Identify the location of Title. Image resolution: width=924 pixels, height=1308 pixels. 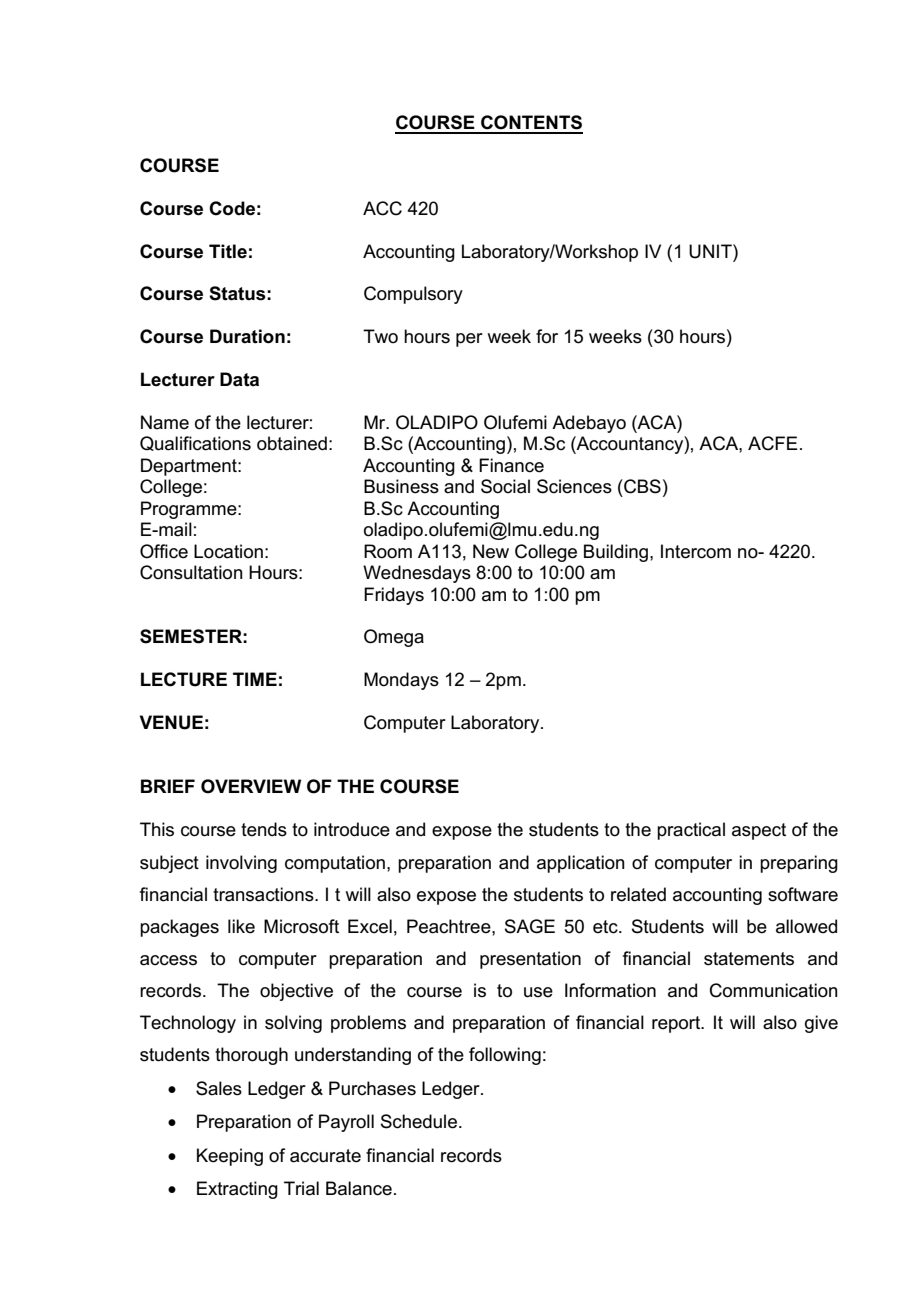
(228, 251).
